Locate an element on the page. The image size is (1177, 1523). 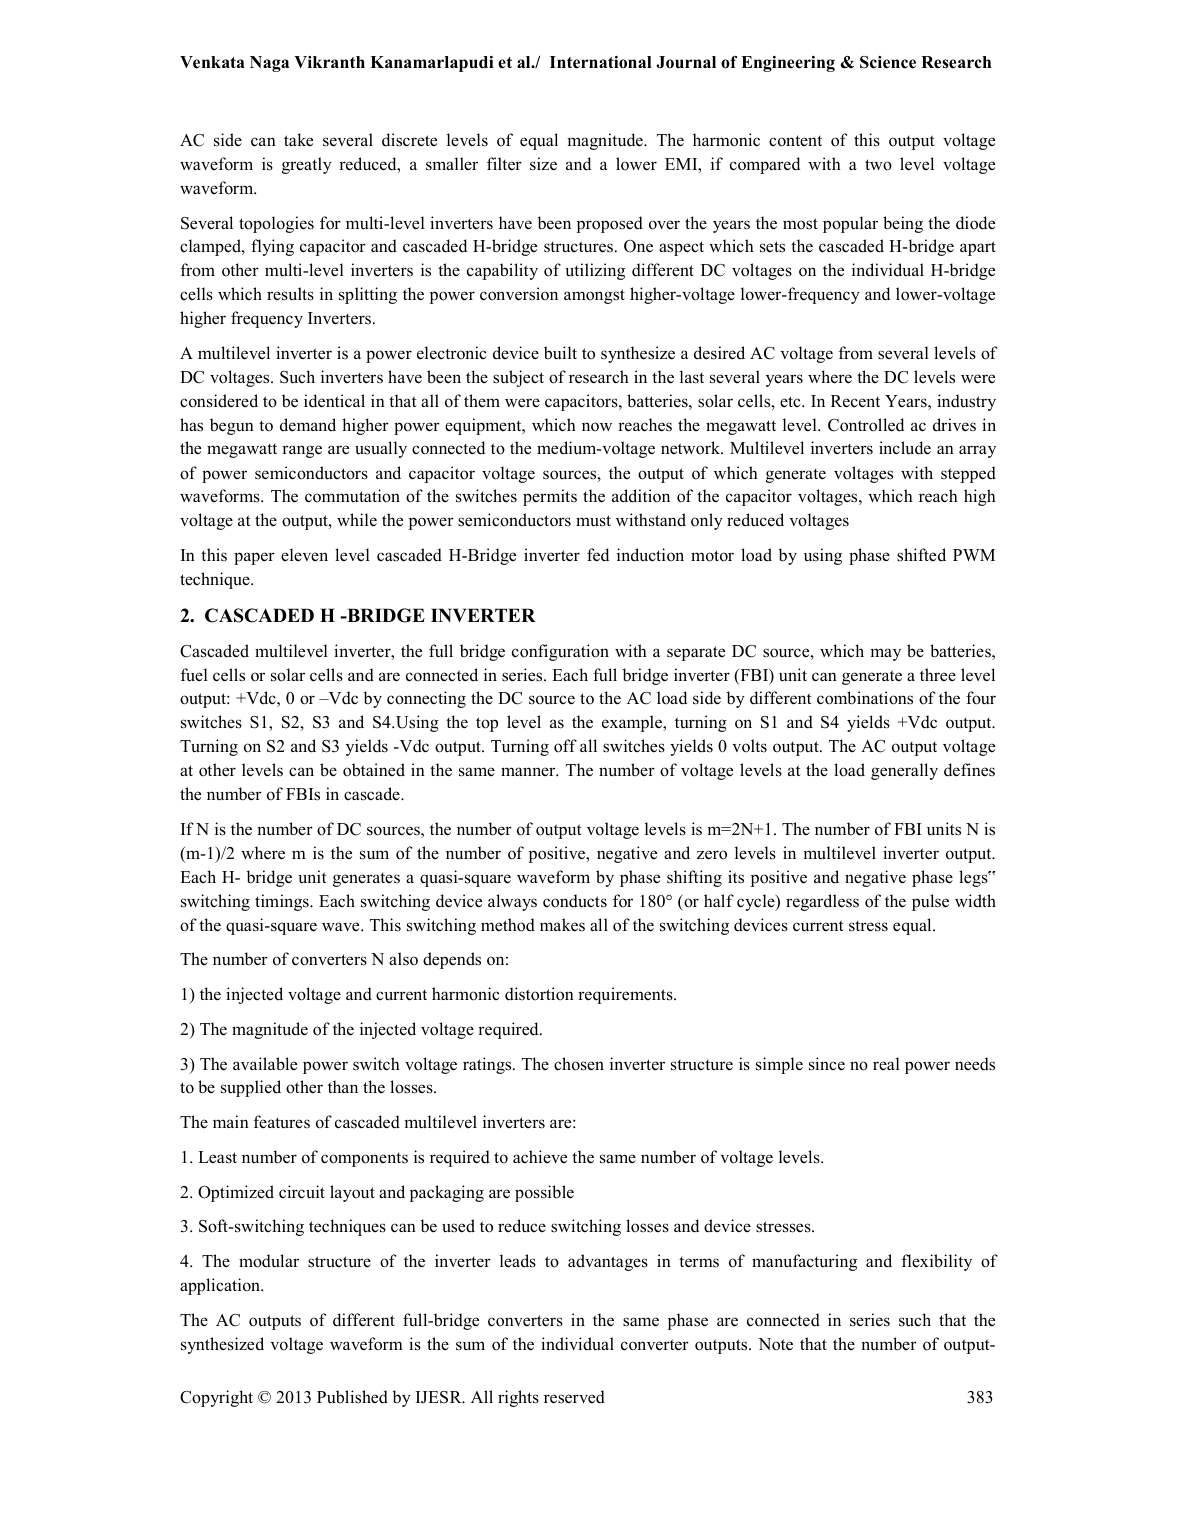
combinations is located at coordinates (865, 698).
